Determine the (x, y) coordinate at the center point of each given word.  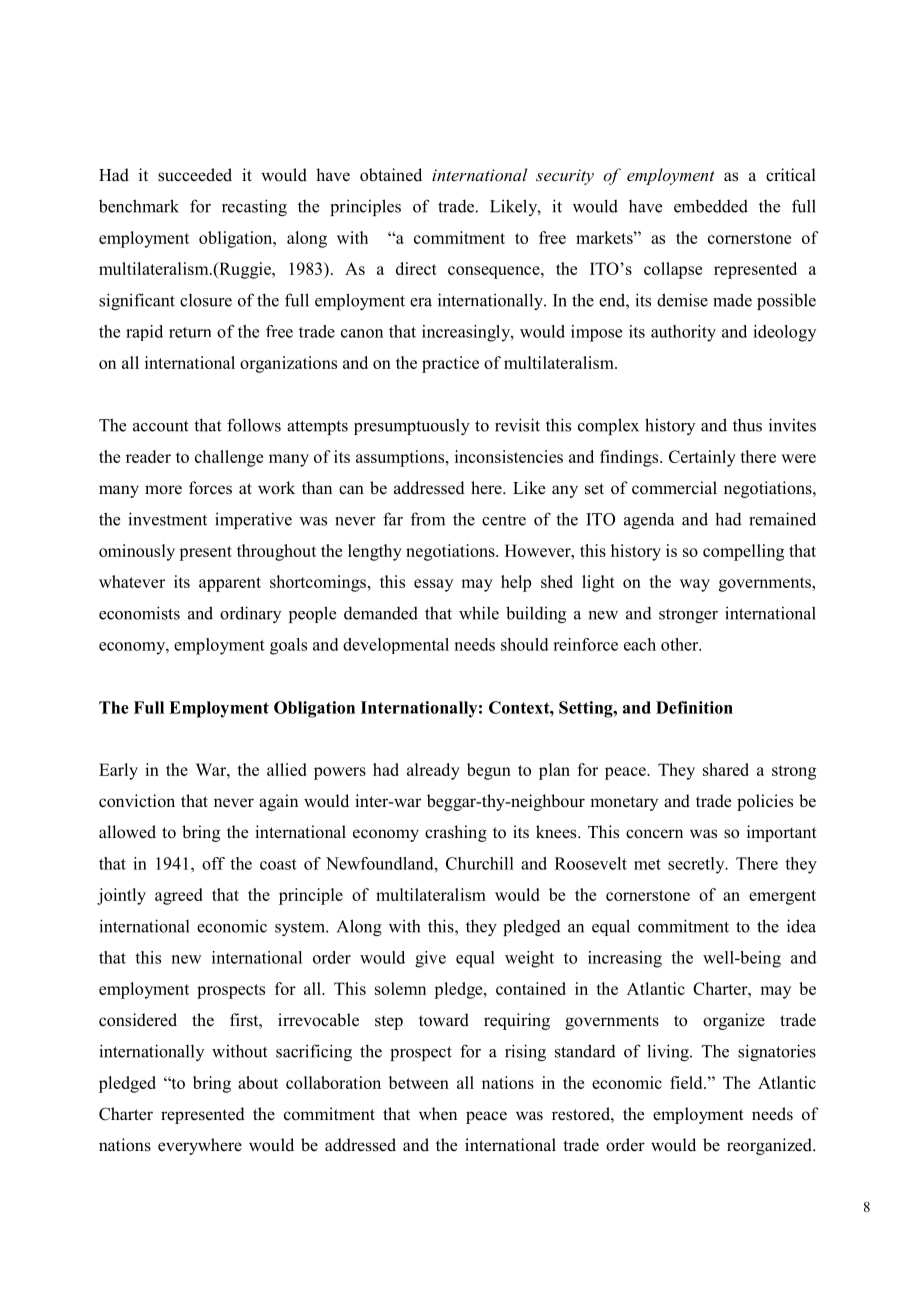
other (681, 644)
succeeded (195, 175)
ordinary (250, 614)
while (479, 613)
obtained (391, 175)
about (258, 1082)
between (419, 1082)
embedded (711, 206)
